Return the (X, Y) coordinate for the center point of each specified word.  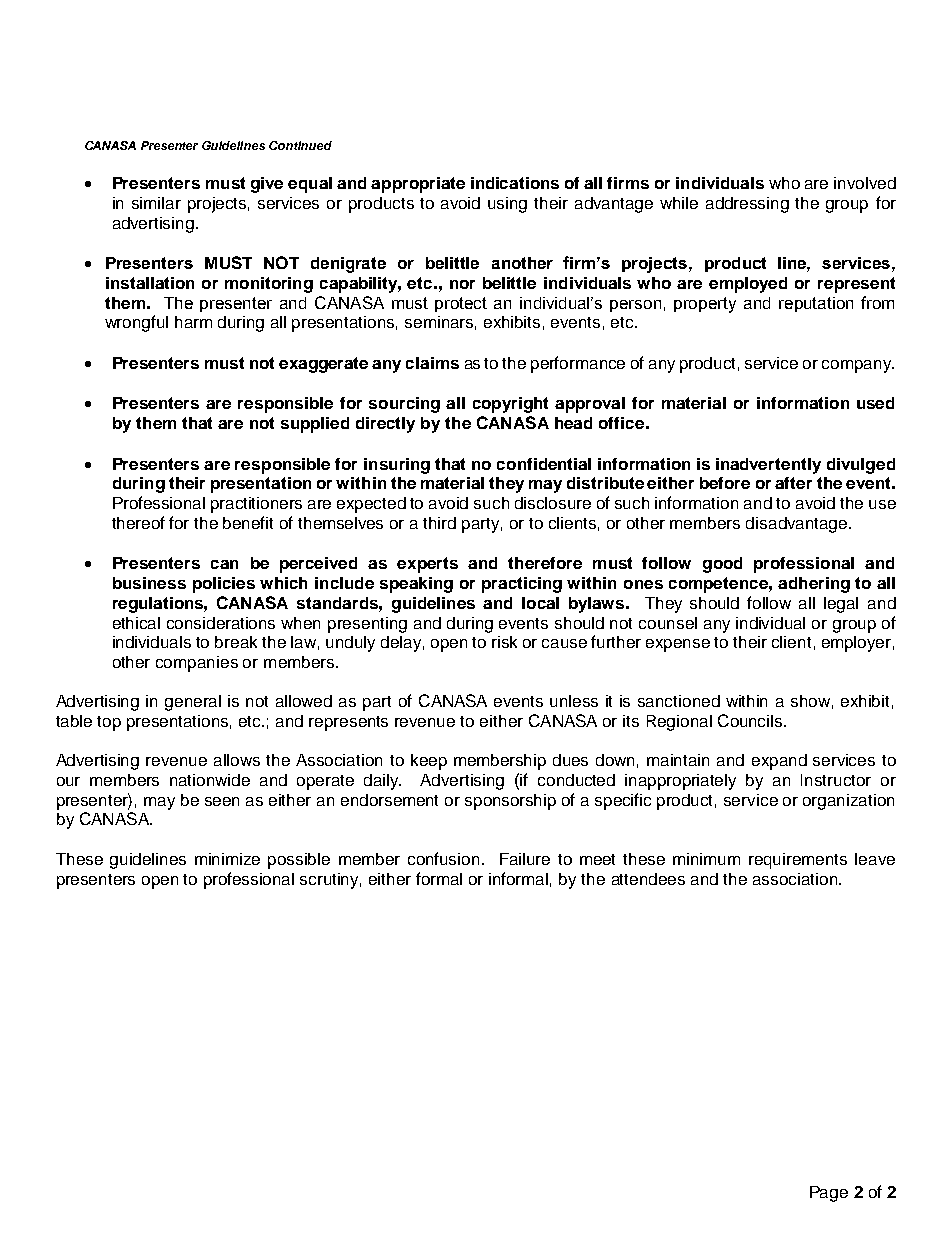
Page (829, 1194)
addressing (747, 205)
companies (197, 664)
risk (504, 642)
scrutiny (330, 881)
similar (156, 203)
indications (515, 183)
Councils (751, 720)
